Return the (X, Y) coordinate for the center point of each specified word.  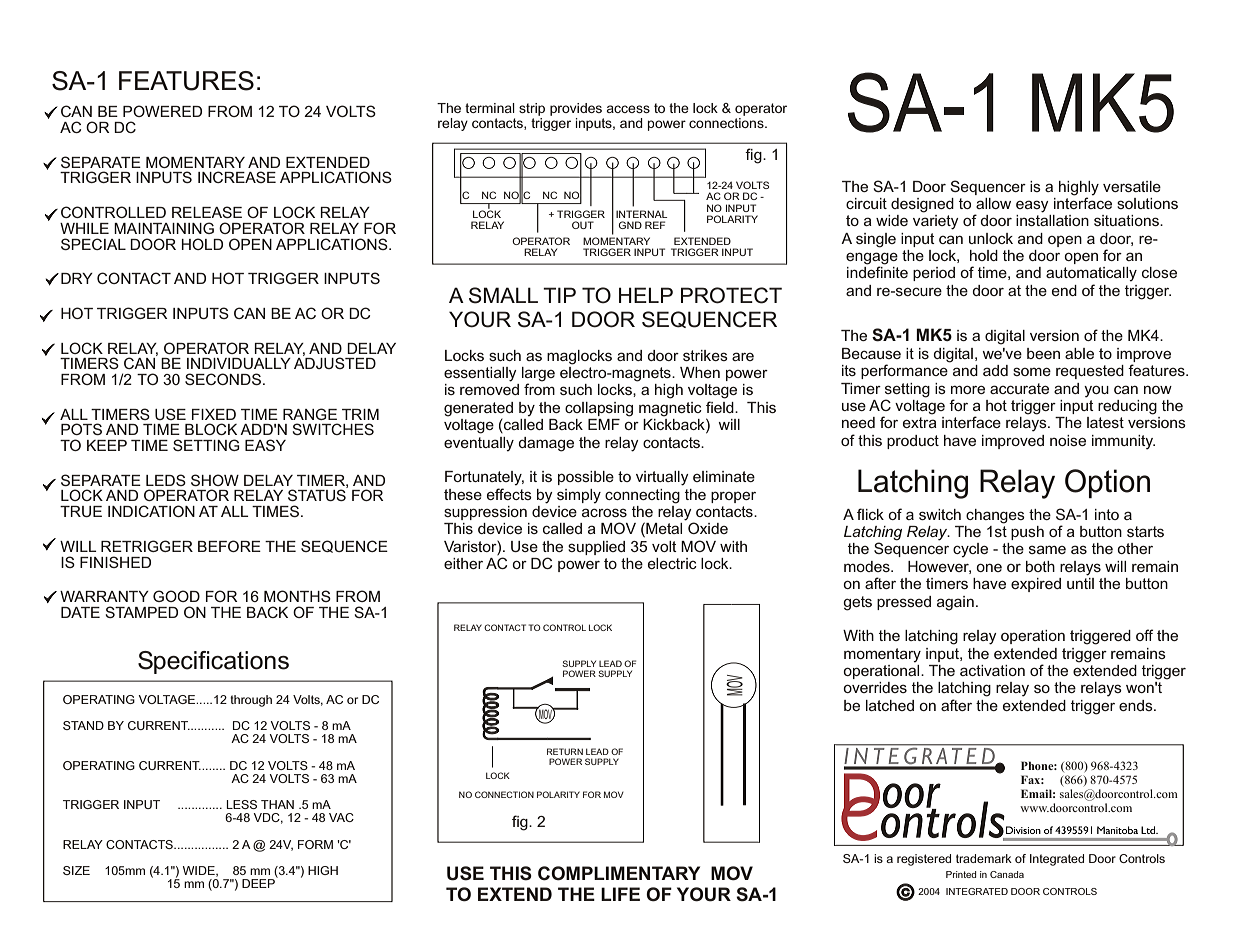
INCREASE (237, 177)
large (538, 375)
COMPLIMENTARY (619, 873)
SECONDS (224, 379)
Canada (1007, 874)
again (955, 603)
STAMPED (141, 612)
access (628, 109)
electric (672, 563)
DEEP (260, 882)
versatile (1132, 186)
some (1032, 371)
